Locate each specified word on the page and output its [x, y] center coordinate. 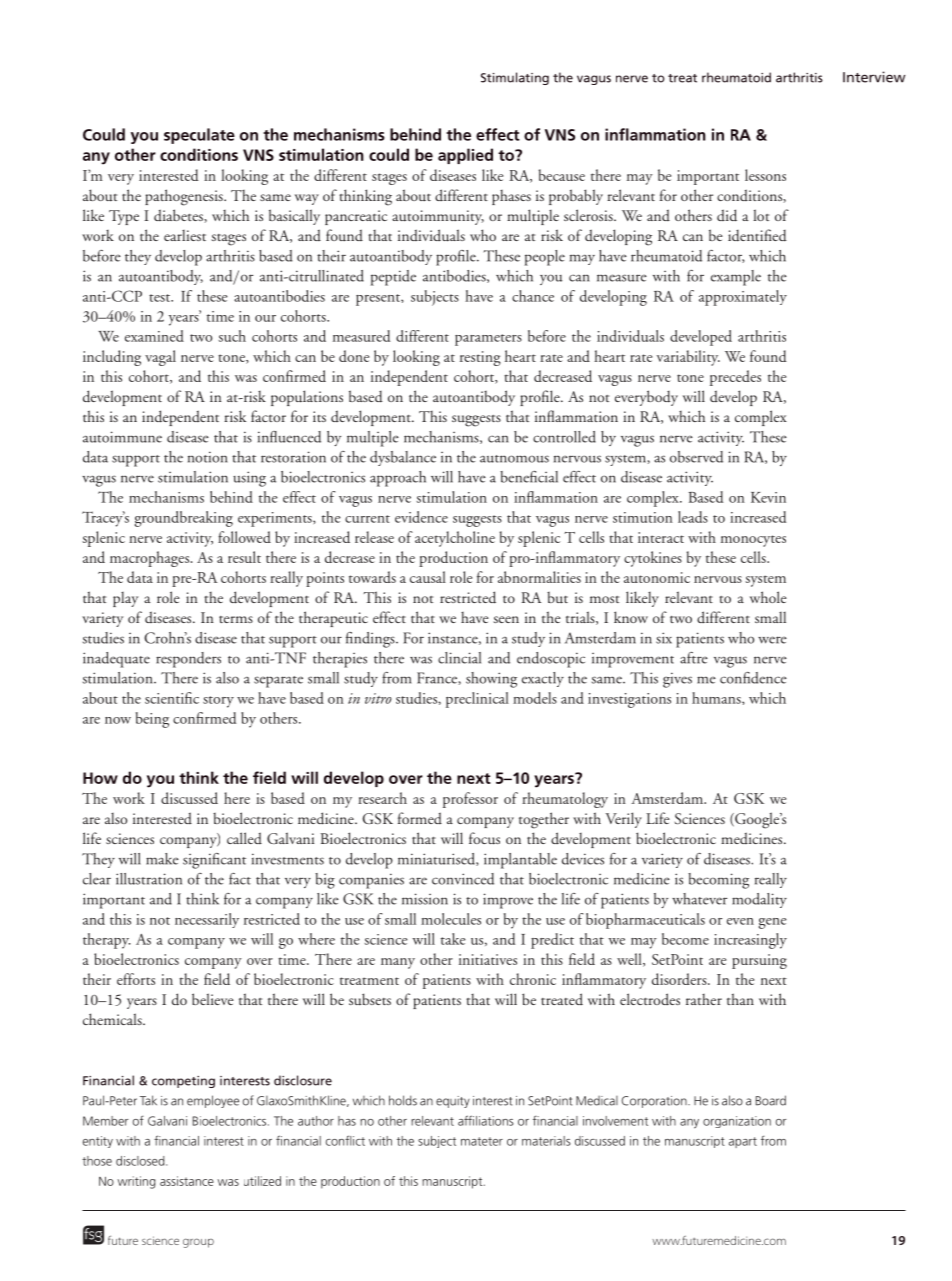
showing [491, 680]
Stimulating [515, 78]
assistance [187, 1181]
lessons [765, 175]
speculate [199, 136]
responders [188, 660]
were [772, 640]
